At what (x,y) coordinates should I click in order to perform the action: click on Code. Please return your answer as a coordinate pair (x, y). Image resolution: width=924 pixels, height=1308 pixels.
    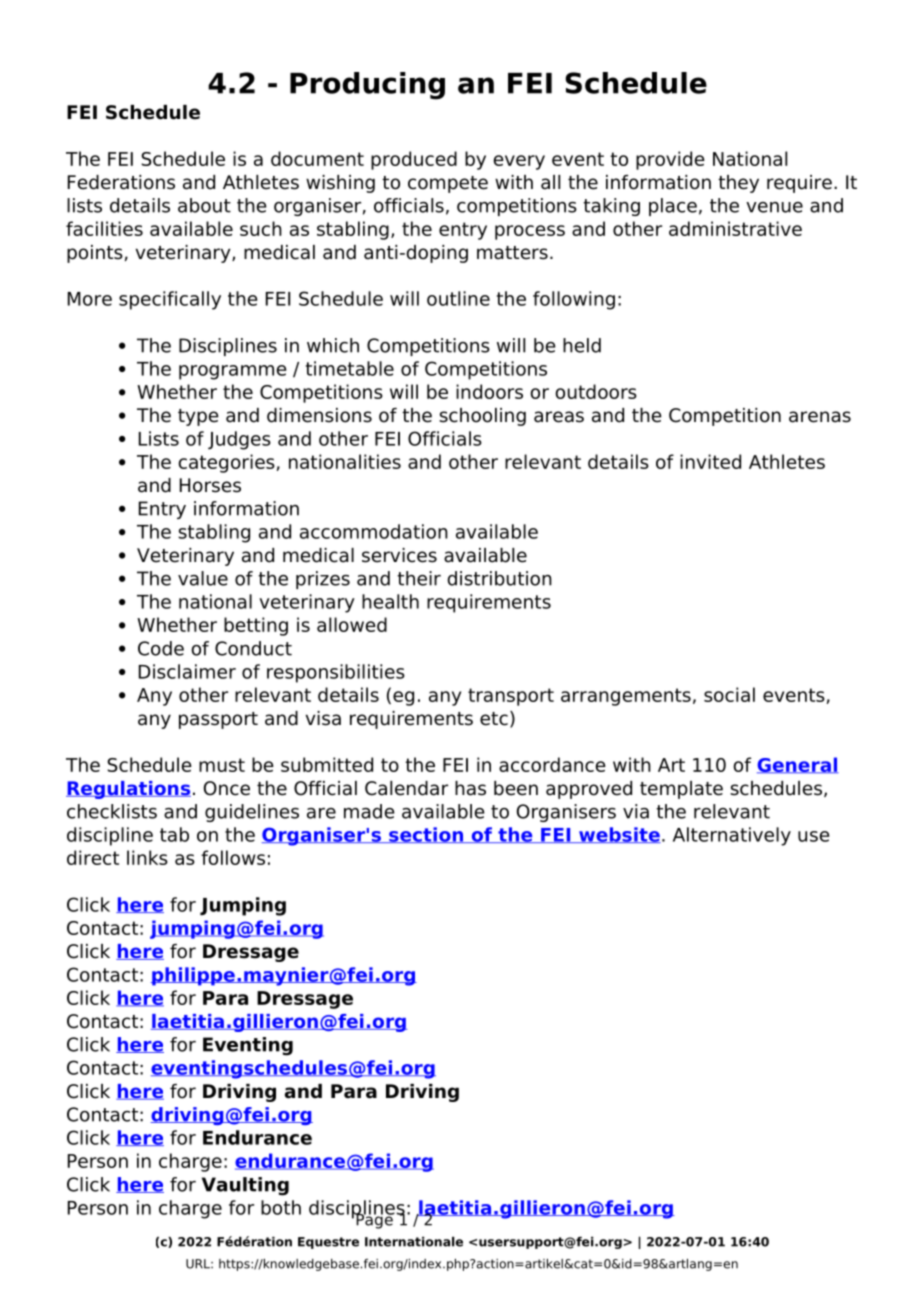
    Looking at the image, I should click on (161, 648).
